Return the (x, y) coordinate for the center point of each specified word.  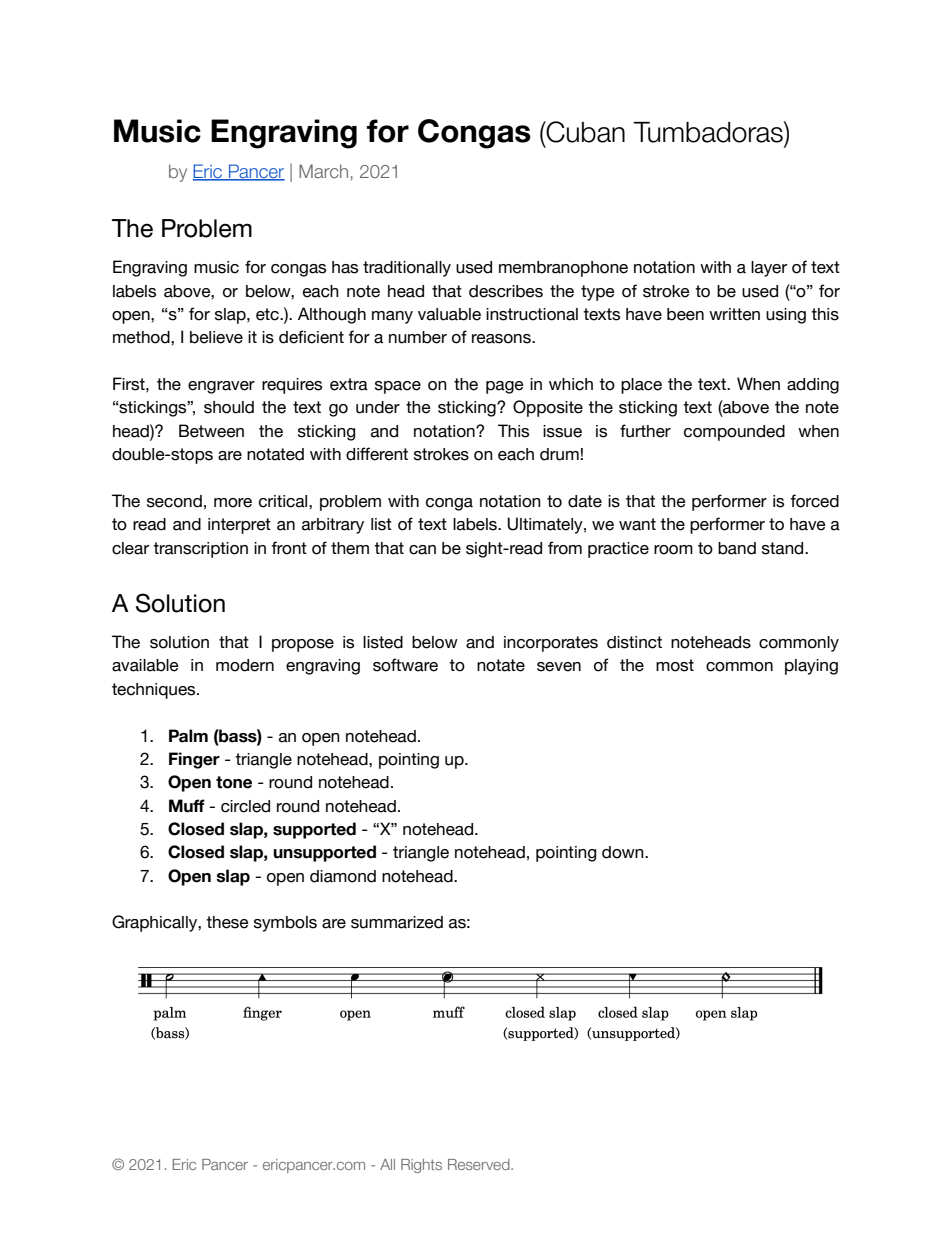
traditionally (407, 269)
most (675, 665)
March (323, 171)
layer (769, 269)
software (405, 665)
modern (245, 665)
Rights (421, 1166)
